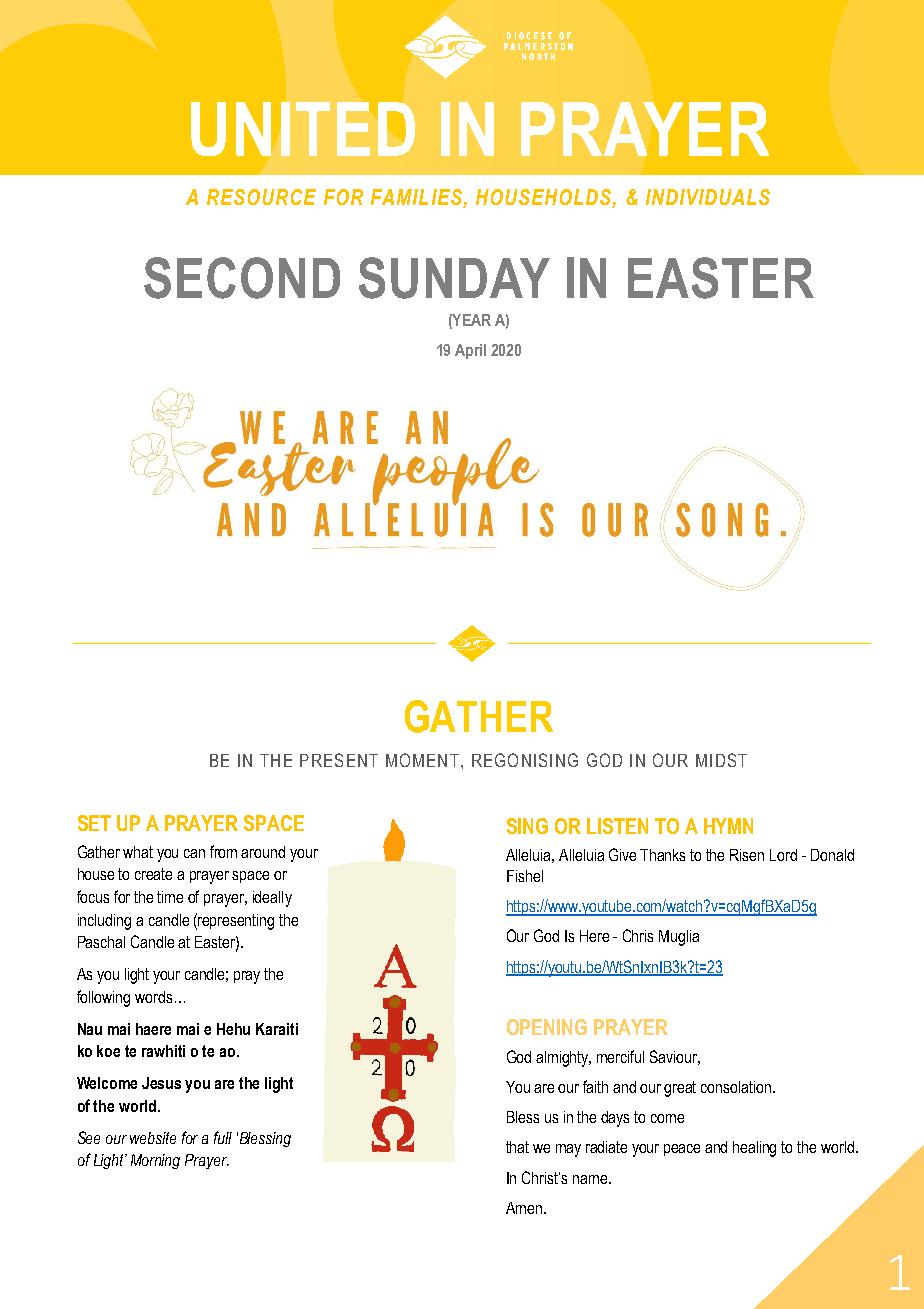 The image size is (924, 1309). Describe the element at coordinates (721, 760) in the screenshot. I see `MIDST` at that location.
